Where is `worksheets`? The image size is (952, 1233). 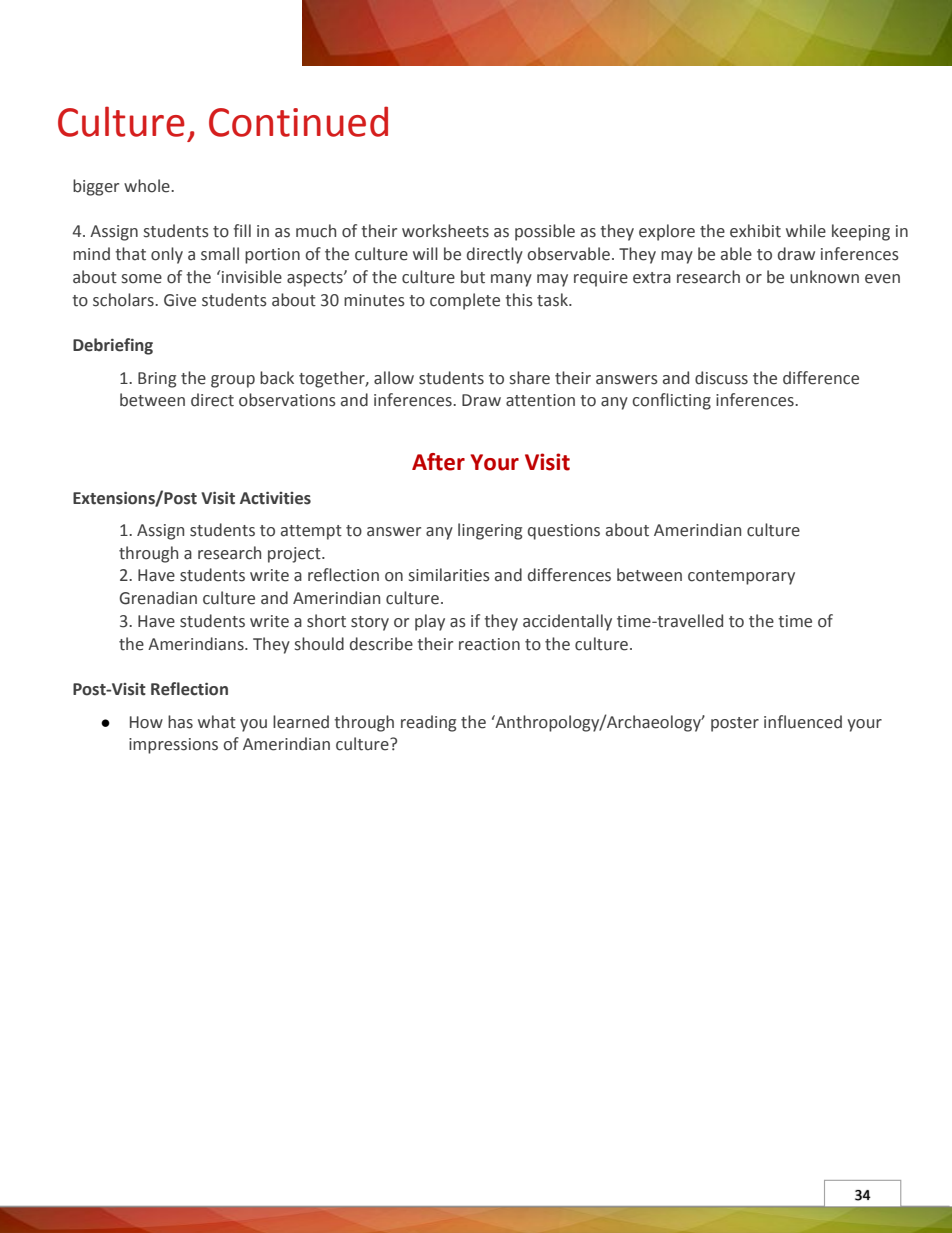
worksheets is located at coordinates (445, 231).
